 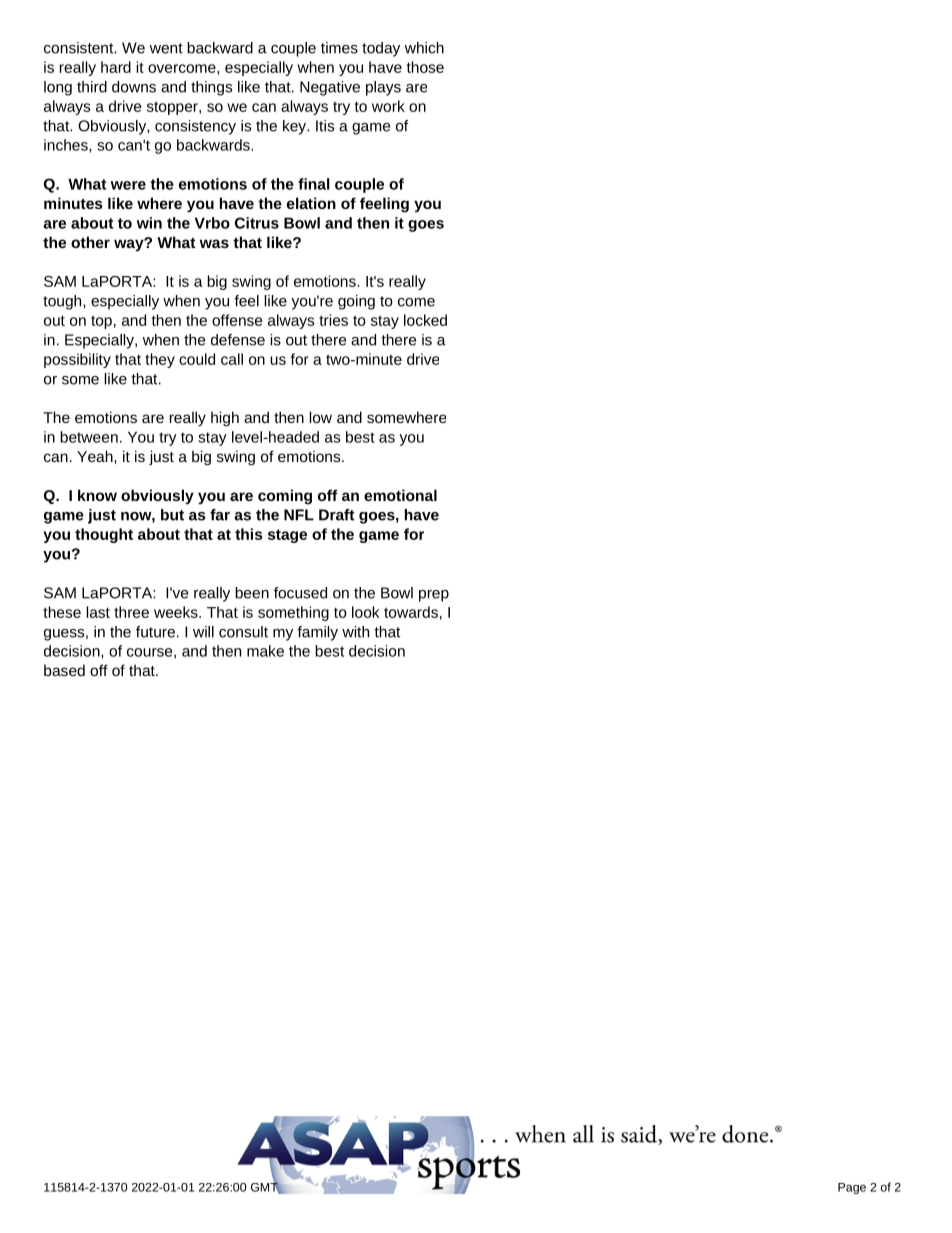 What do you see at coordinates (400, 495) in the screenshot?
I see `emotional` at bounding box center [400, 495].
